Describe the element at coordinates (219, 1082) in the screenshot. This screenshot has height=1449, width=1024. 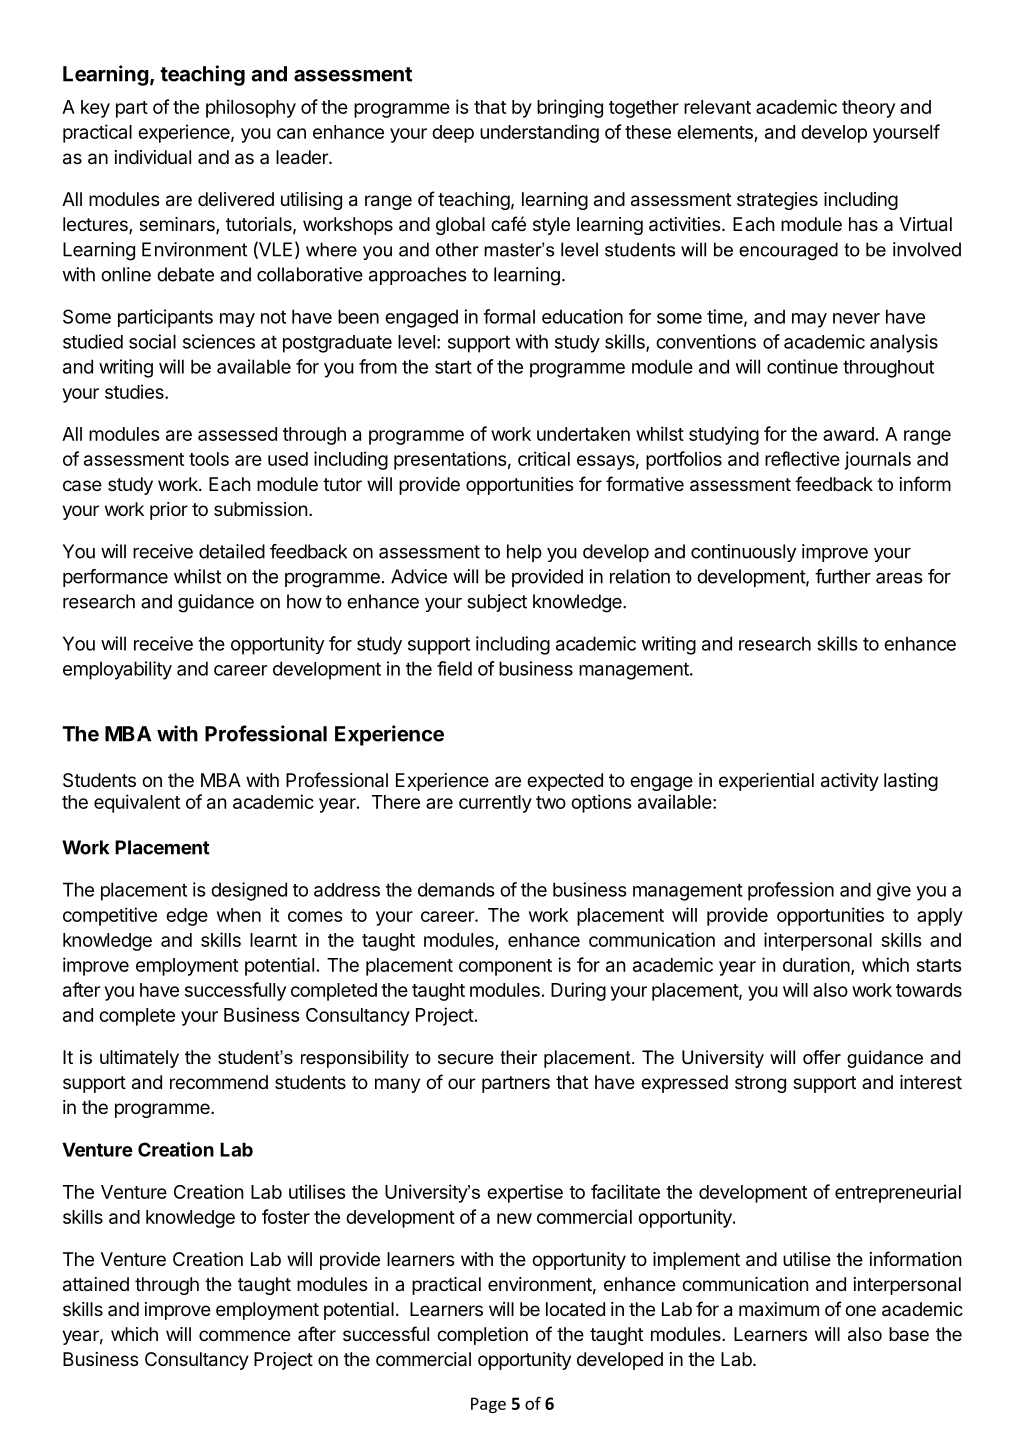
I see `recommend` at that location.
